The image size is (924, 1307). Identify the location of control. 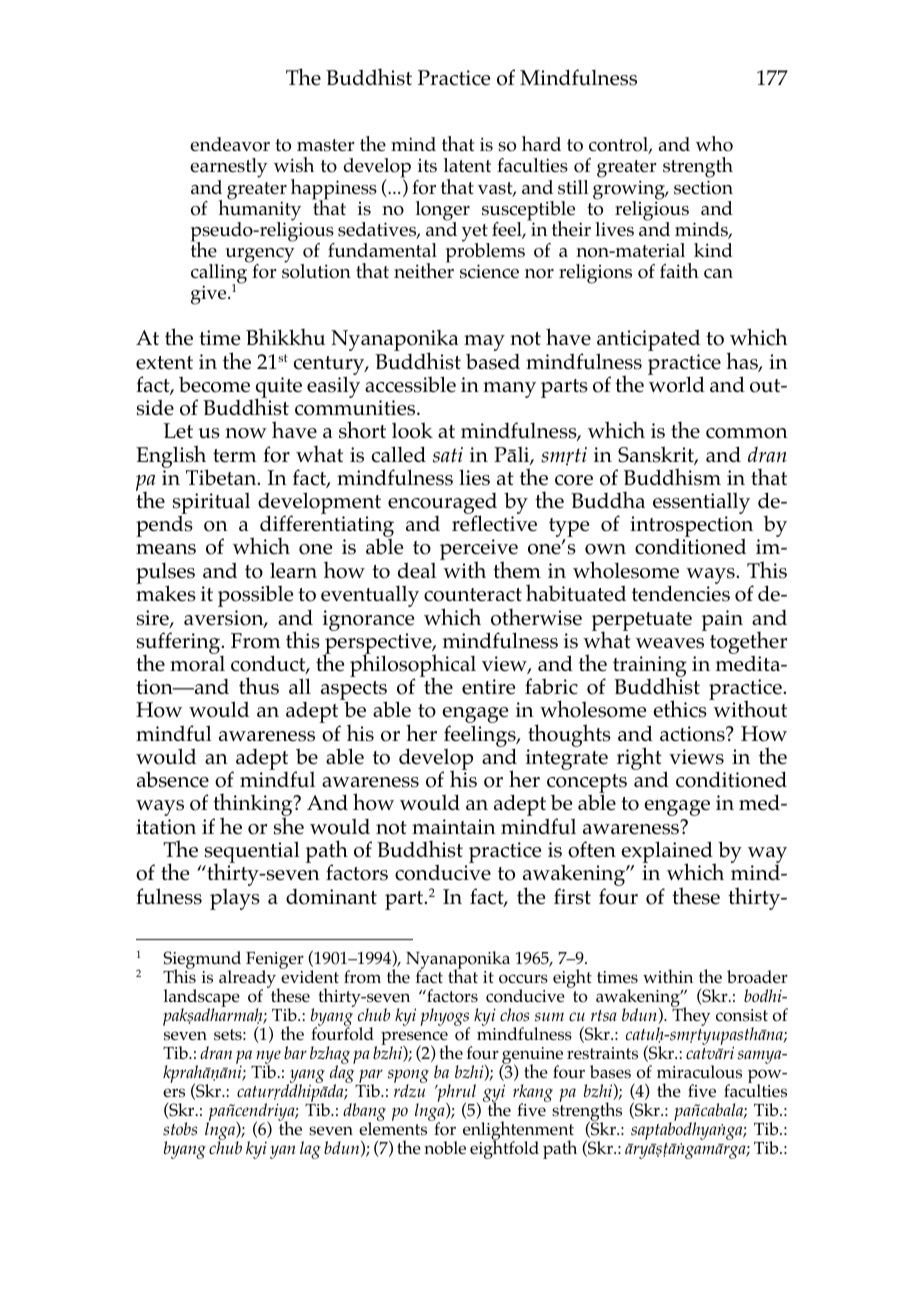
(620, 145).
